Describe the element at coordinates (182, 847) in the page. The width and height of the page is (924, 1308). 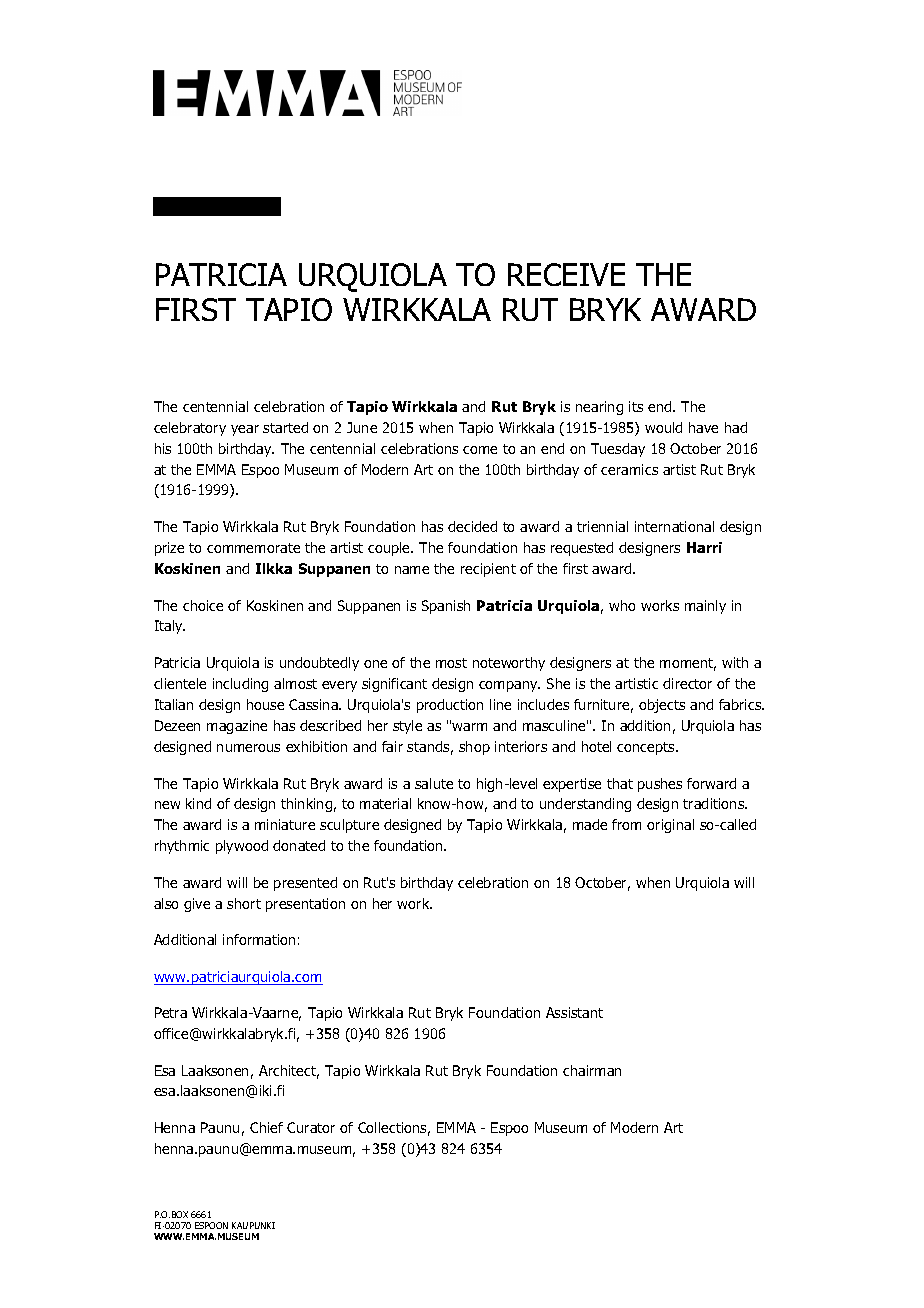
I see `rhythmic` at that location.
